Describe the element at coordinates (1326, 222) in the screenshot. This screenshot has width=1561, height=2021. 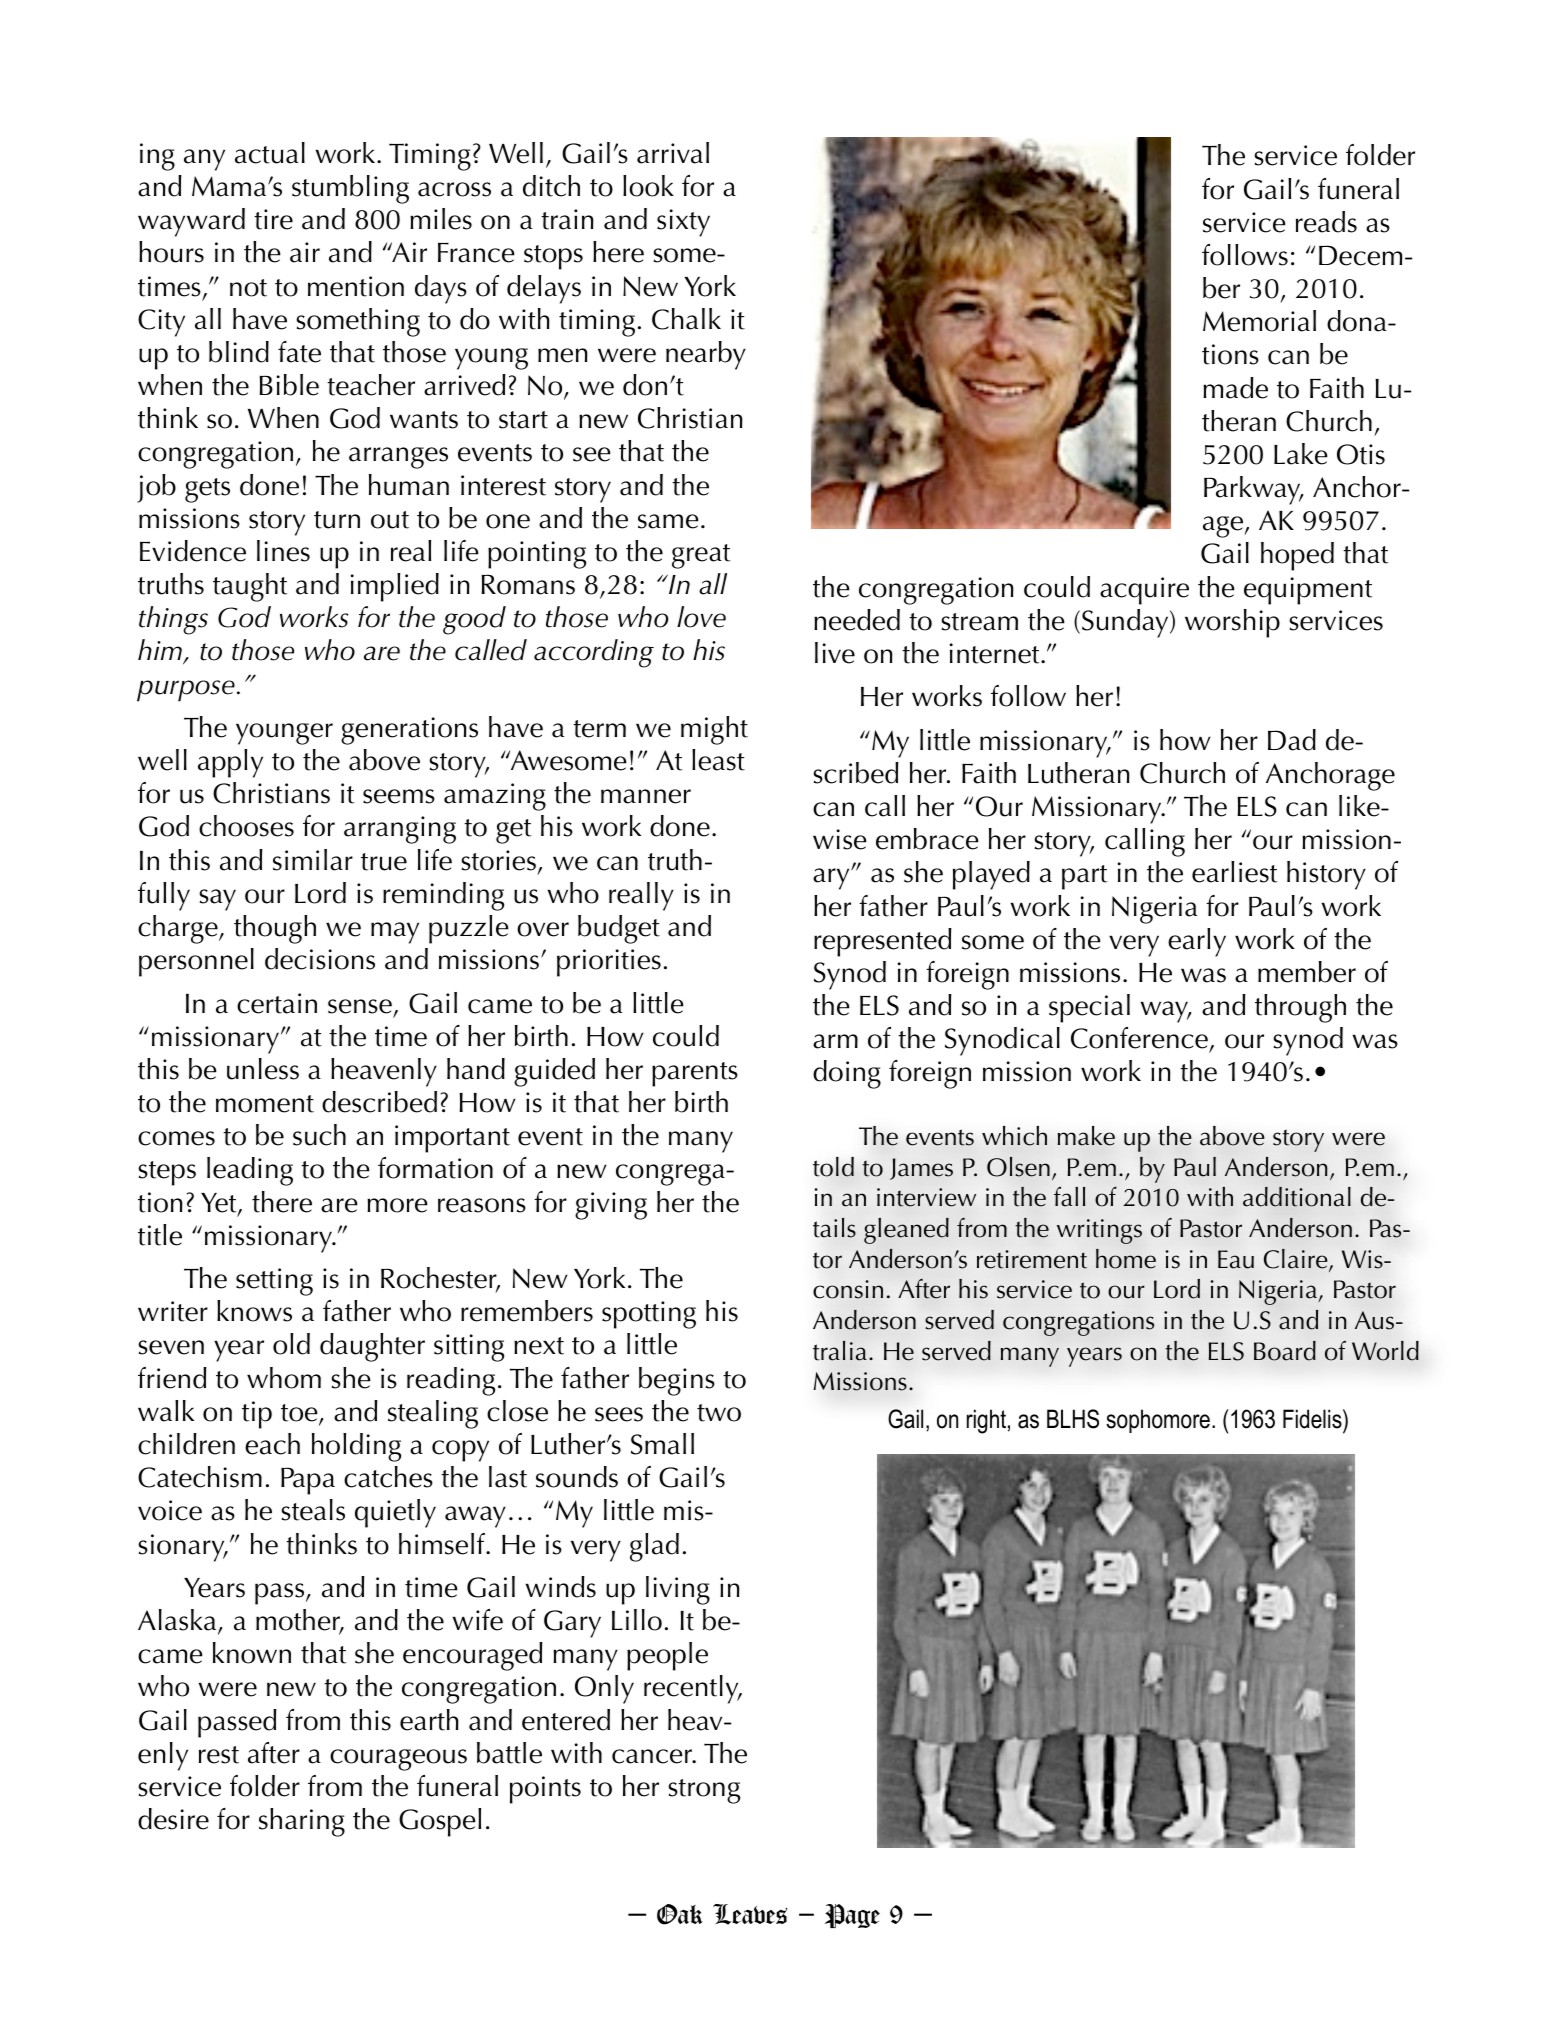
I see `reads` at that location.
